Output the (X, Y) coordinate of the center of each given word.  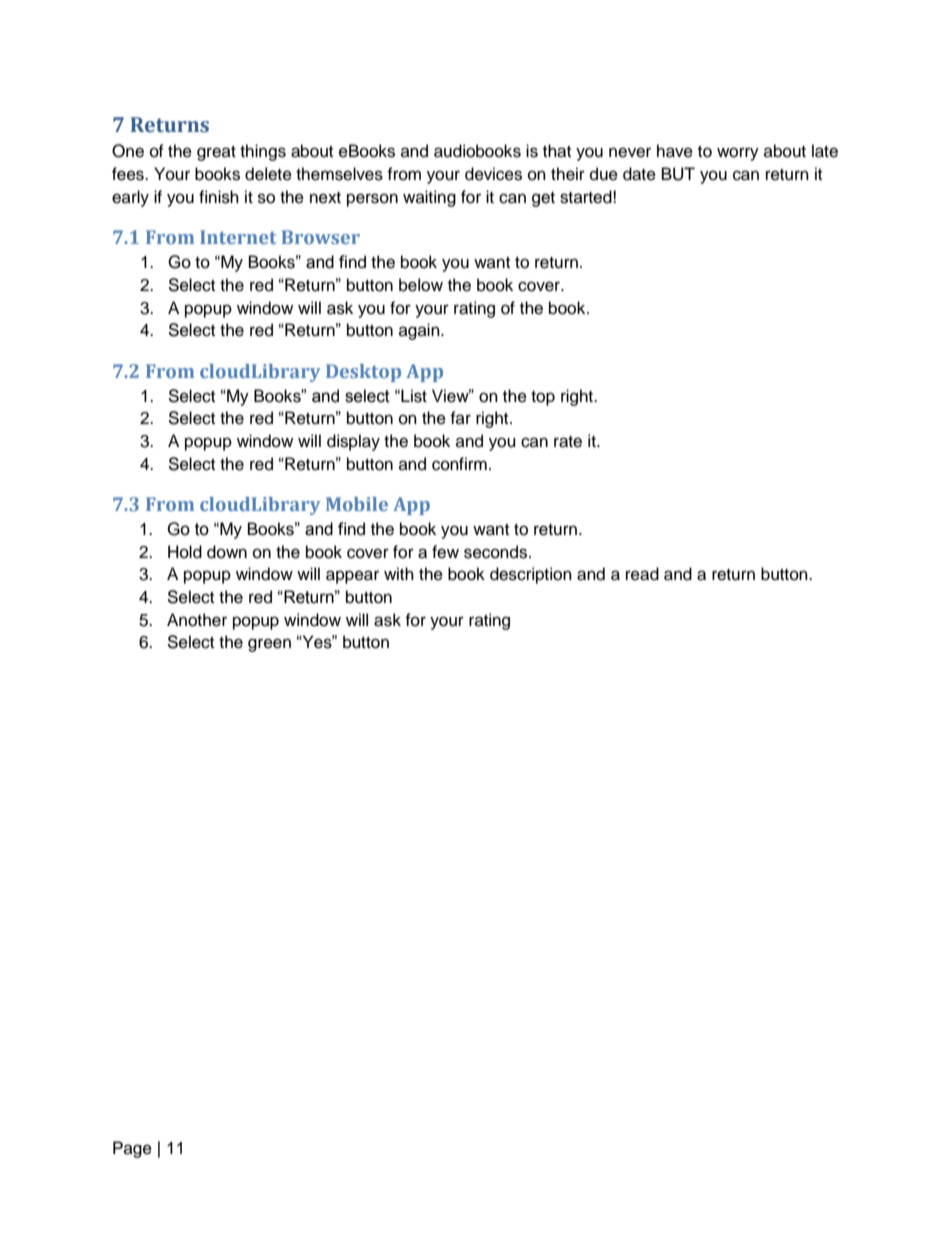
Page (132, 1149)
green (269, 645)
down (227, 552)
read (642, 574)
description (531, 575)
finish (219, 197)
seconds (495, 552)
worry (738, 154)
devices (493, 174)
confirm (459, 464)
